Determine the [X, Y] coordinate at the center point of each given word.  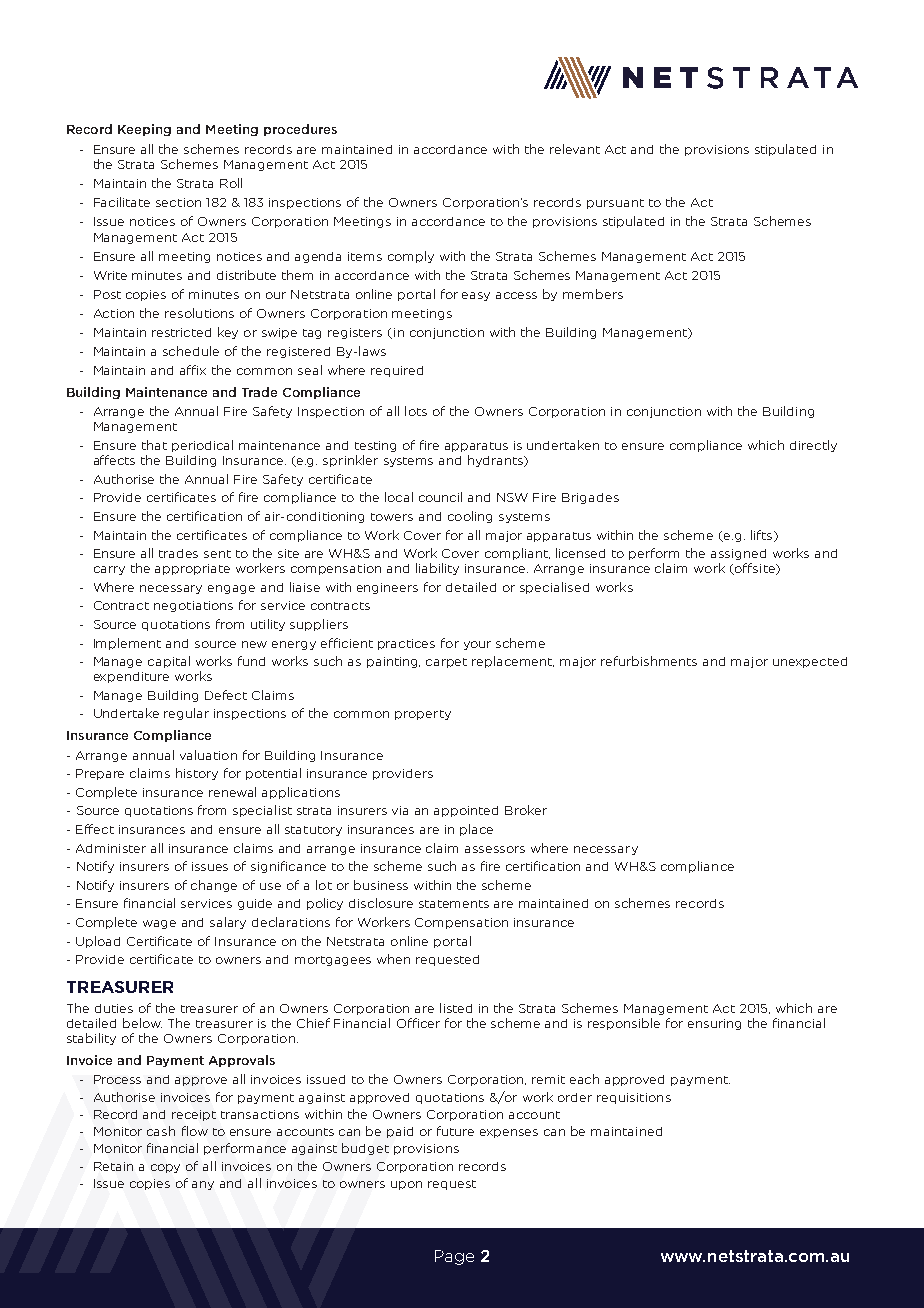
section [178, 202]
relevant [575, 149]
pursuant [615, 204]
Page [454, 1257]
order [575, 1097]
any [203, 1185]
